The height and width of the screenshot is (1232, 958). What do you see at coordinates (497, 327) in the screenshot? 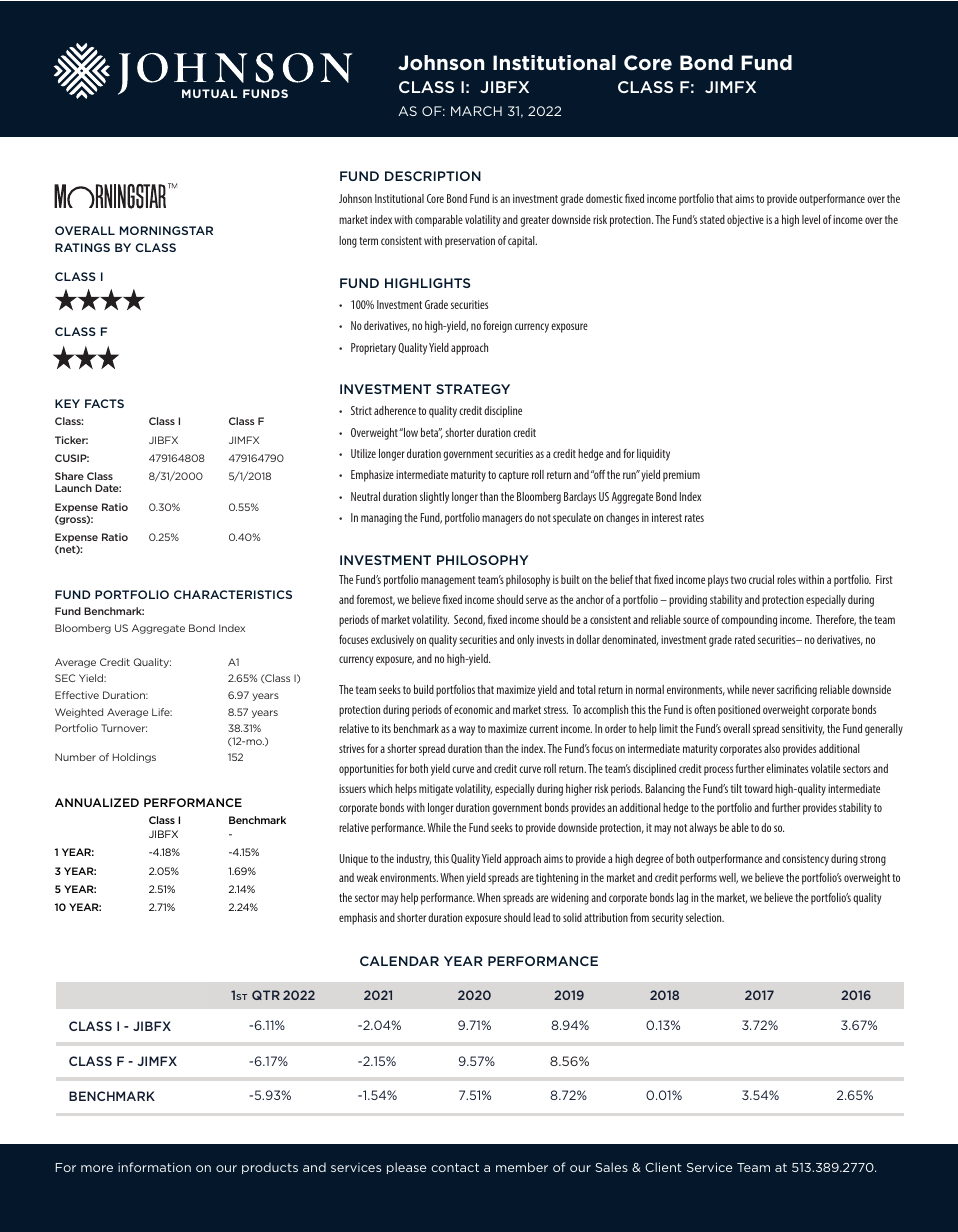
I see `foreign` at bounding box center [497, 327].
